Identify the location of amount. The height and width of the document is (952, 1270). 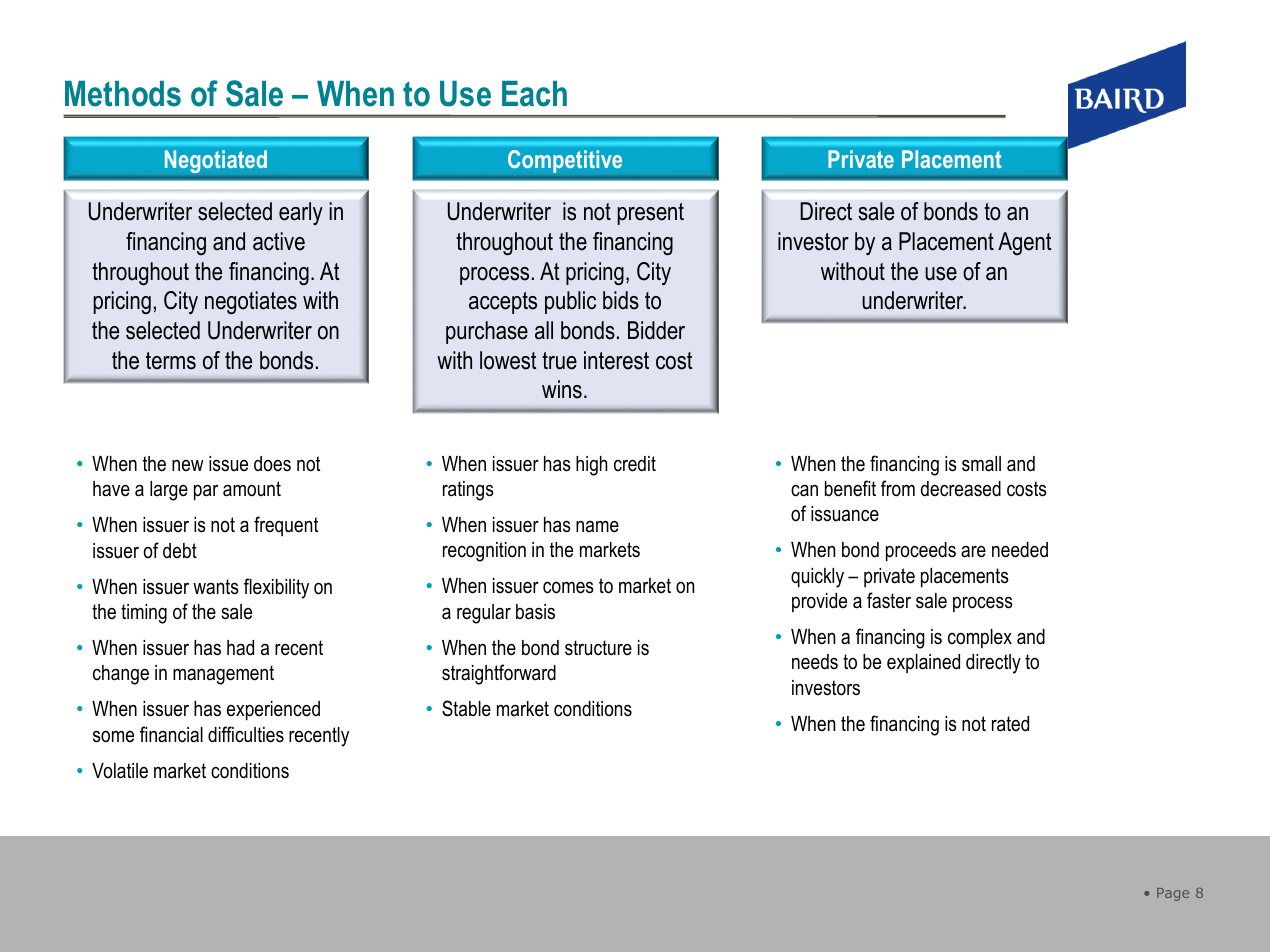
(252, 489).
